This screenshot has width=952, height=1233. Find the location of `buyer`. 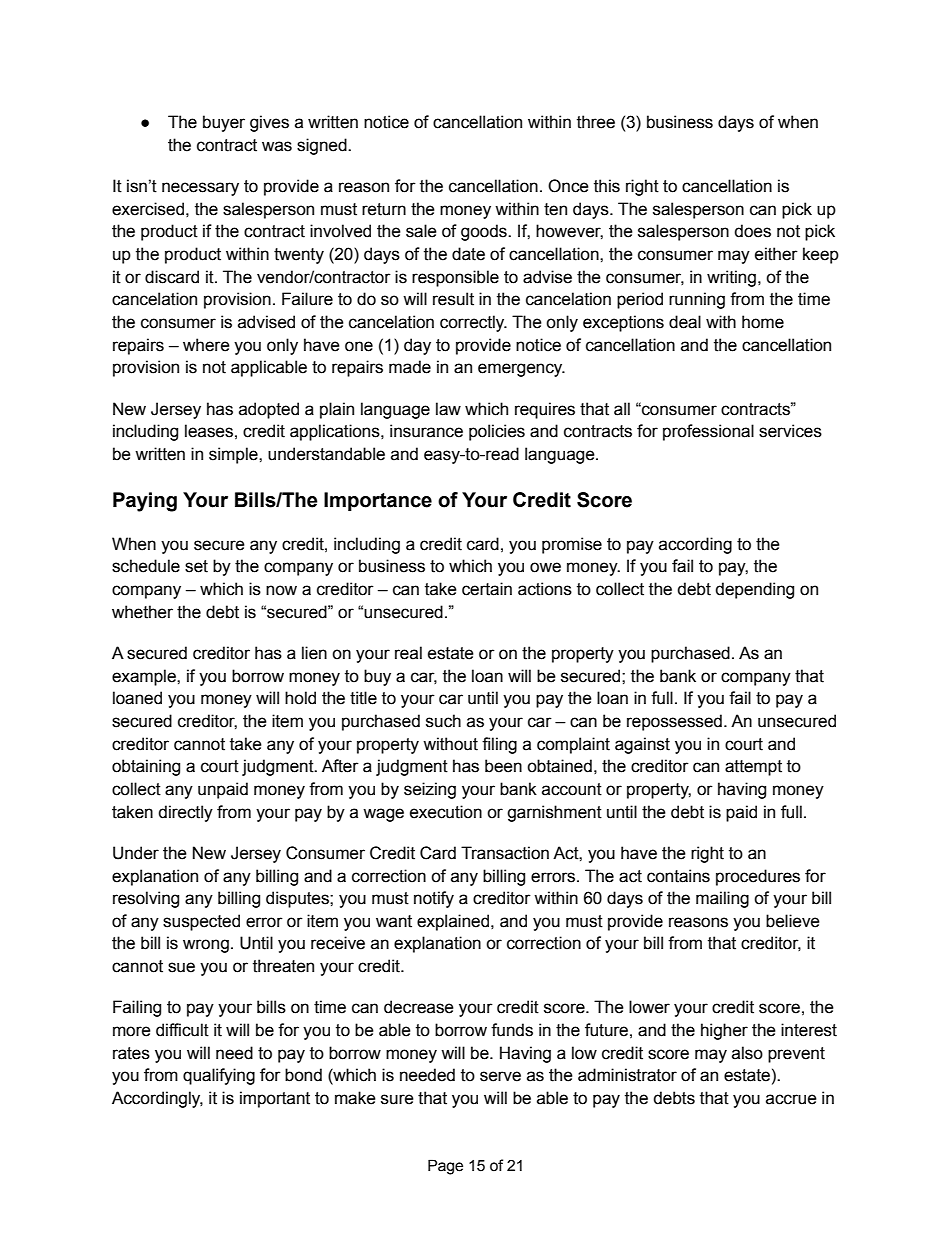

buyer is located at coordinates (224, 123).
